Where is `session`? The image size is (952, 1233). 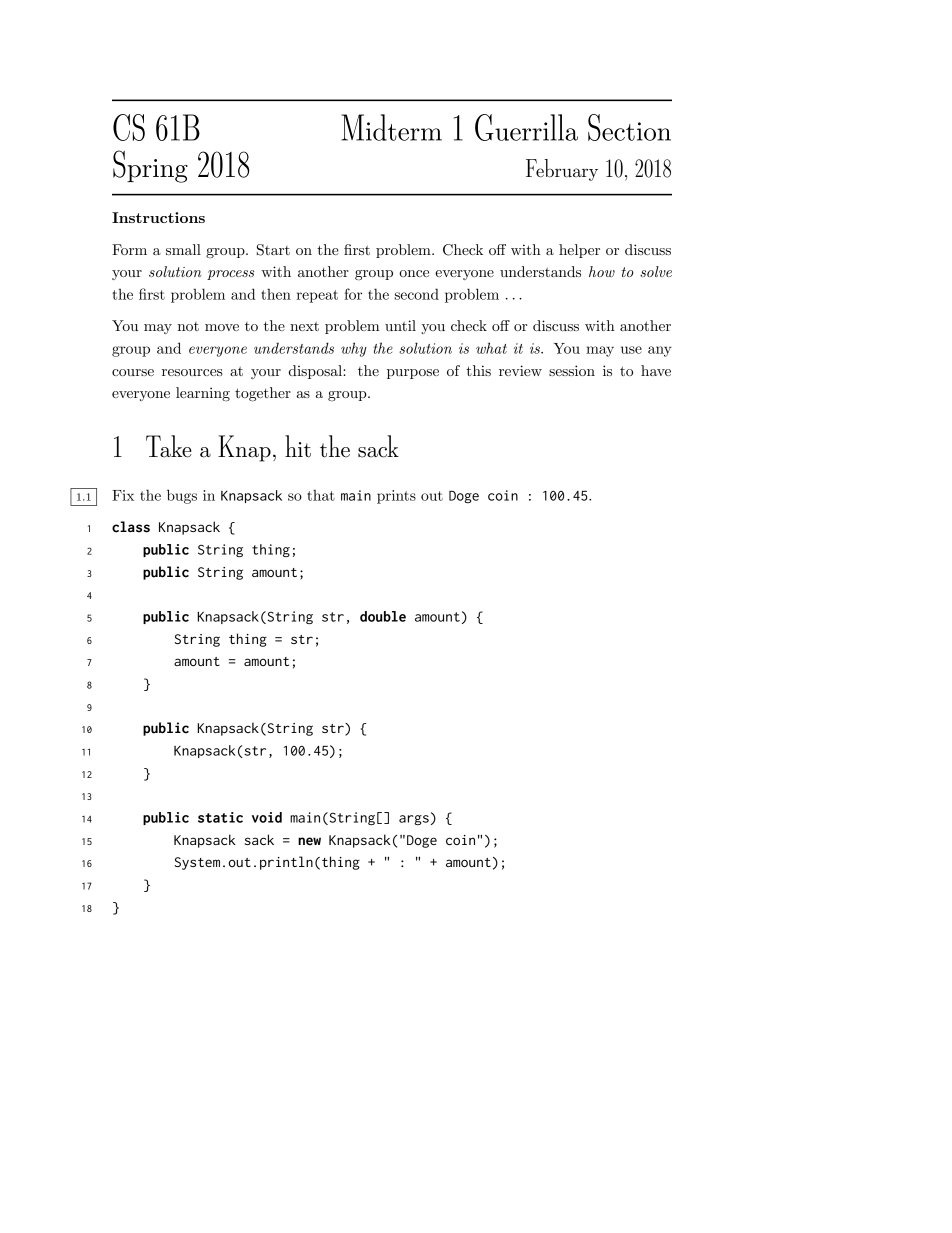 session is located at coordinates (572, 370).
